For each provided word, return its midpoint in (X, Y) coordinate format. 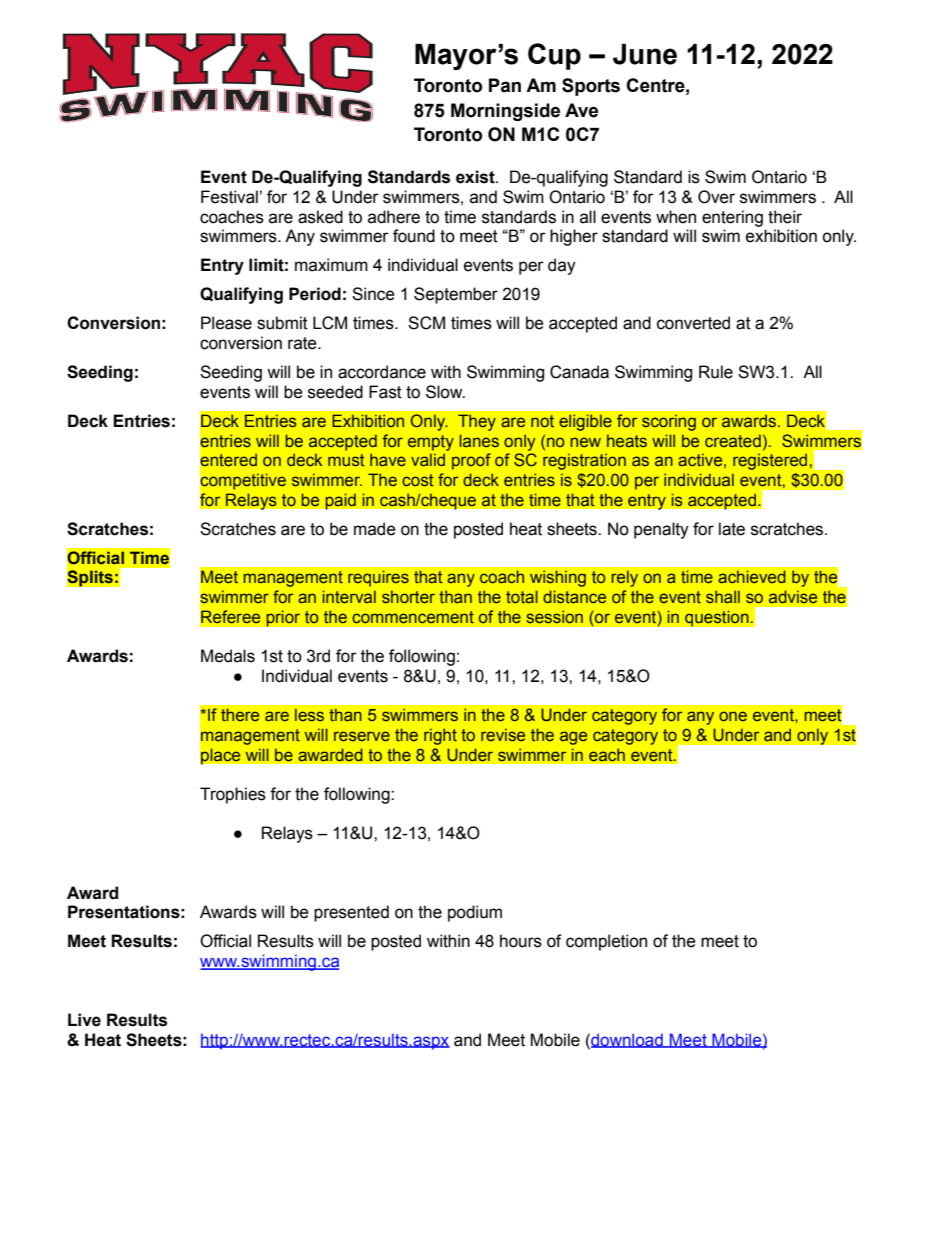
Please (226, 323)
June (645, 54)
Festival (229, 197)
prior (283, 618)
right (440, 736)
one (733, 716)
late (732, 529)
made (375, 529)
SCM (426, 323)
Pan (505, 85)
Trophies (233, 795)
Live (84, 1020)
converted (693, 323)
